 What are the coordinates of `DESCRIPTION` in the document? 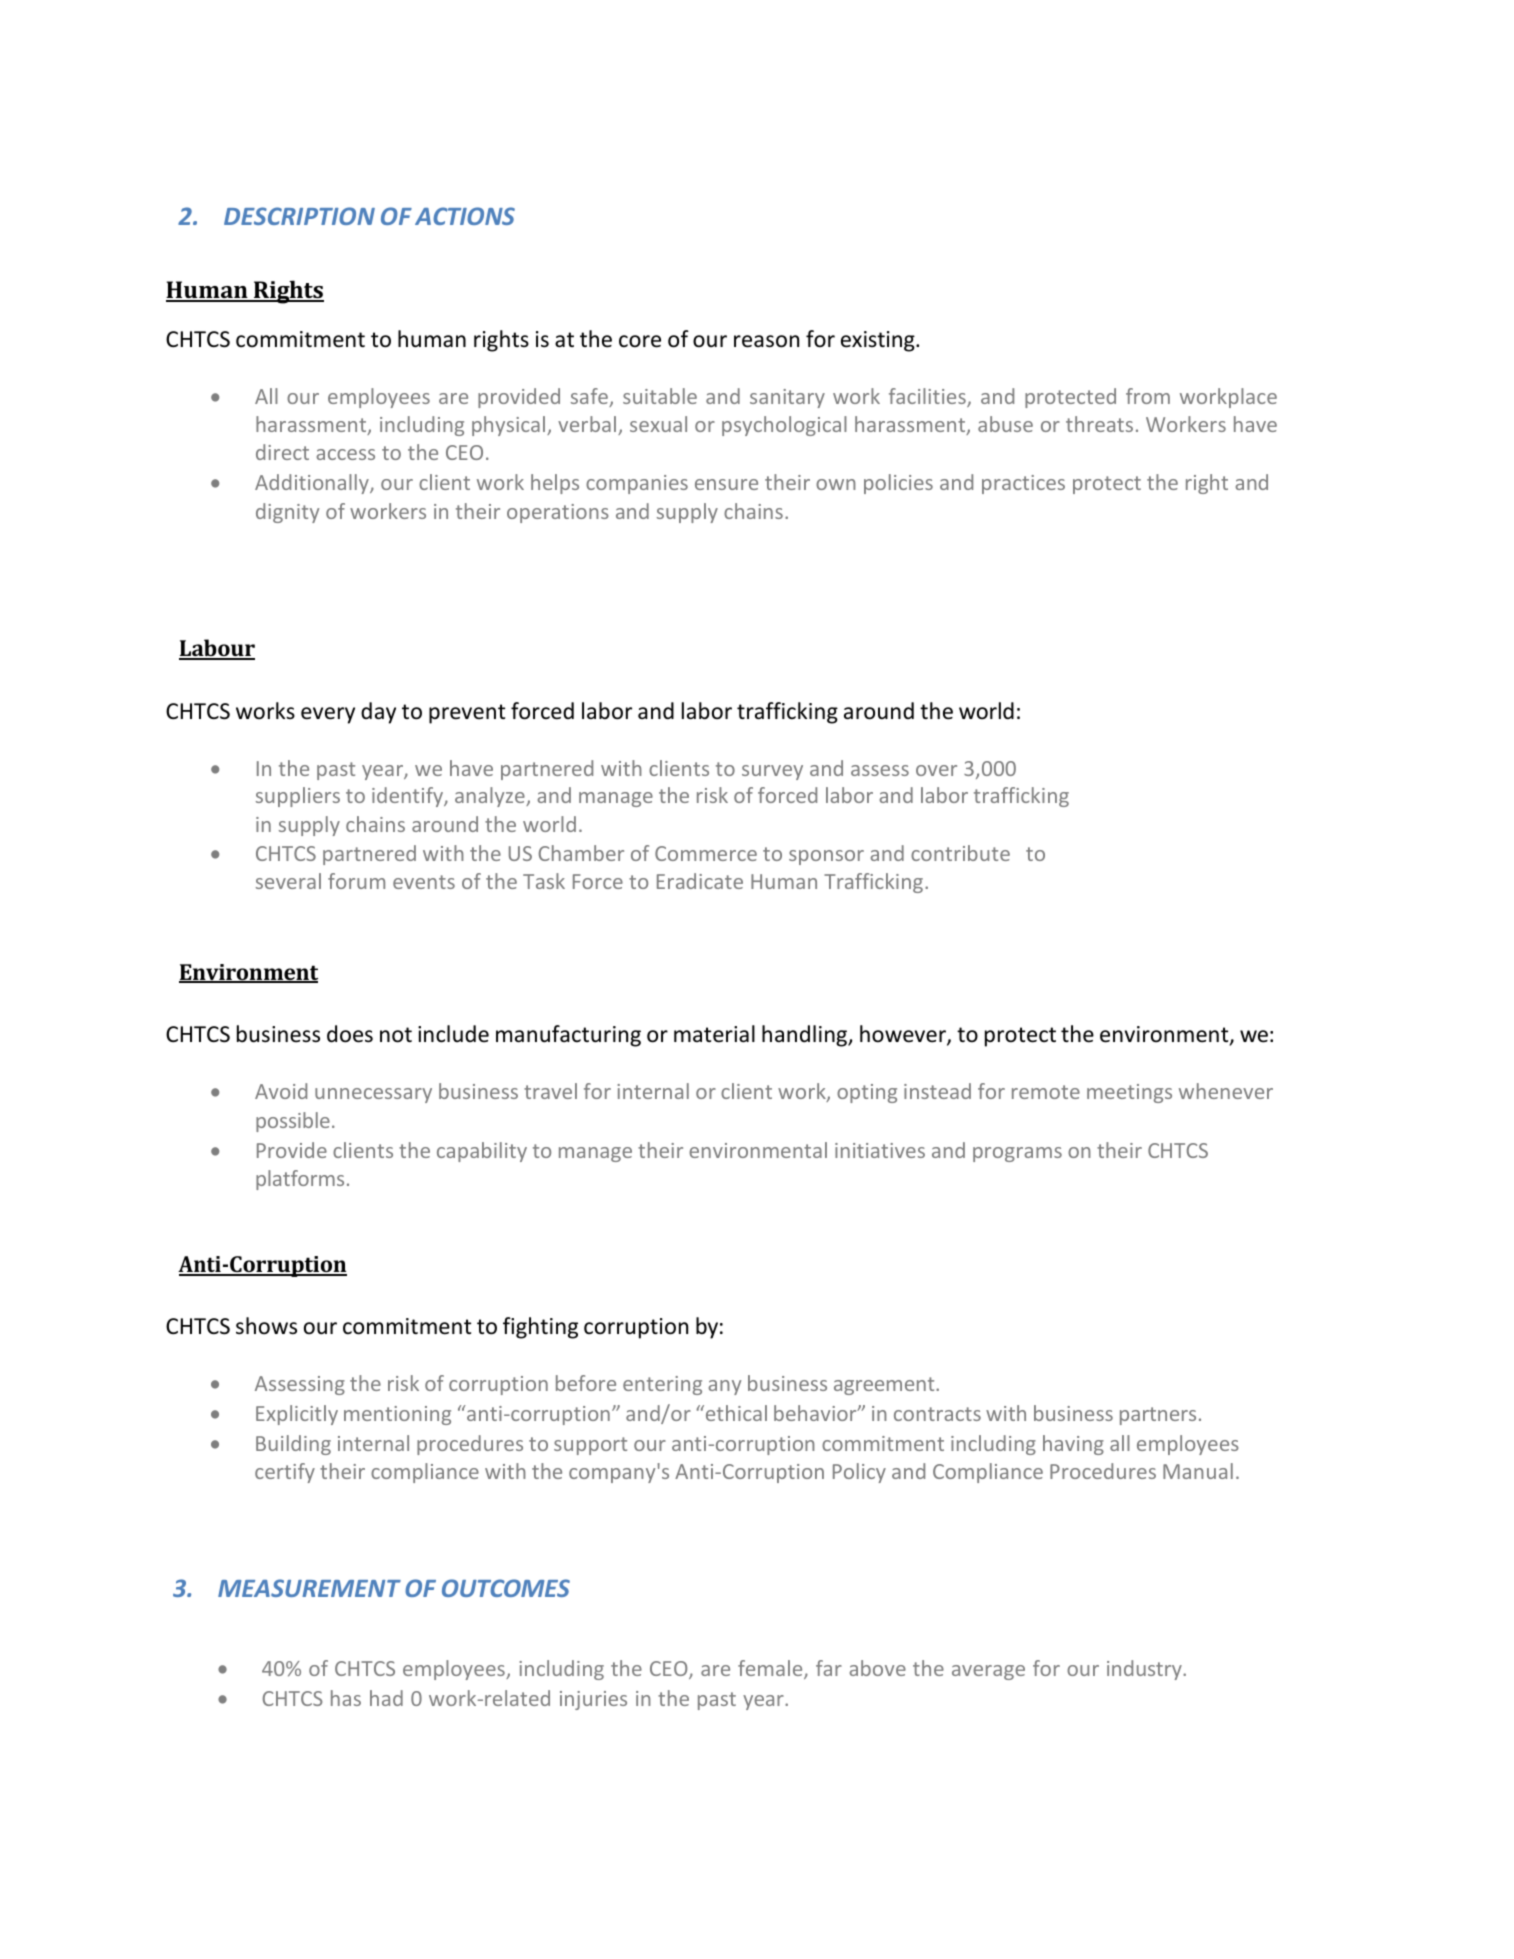 It's located at (299, 216).
